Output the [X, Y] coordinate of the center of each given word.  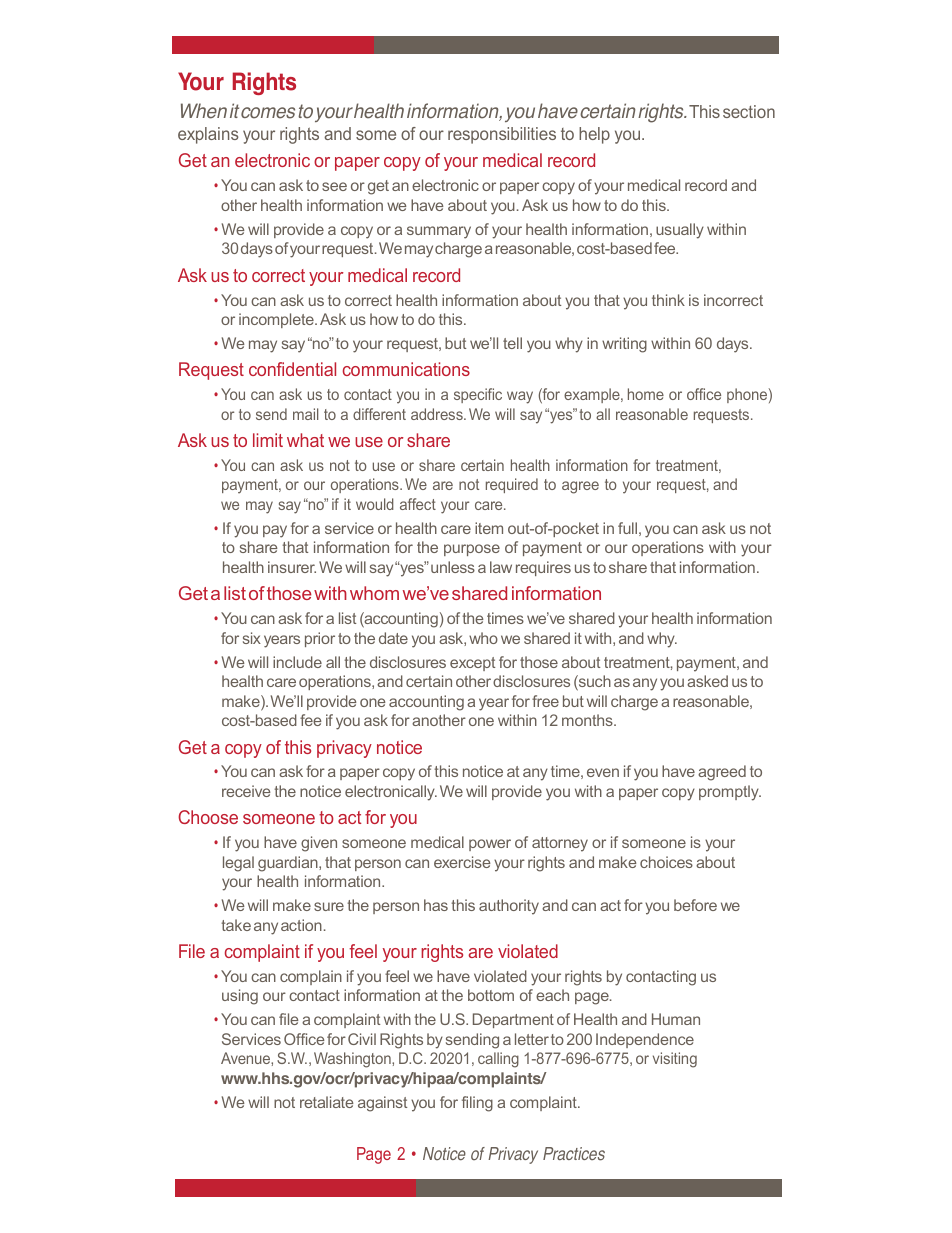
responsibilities [502, 135]
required [512, 485]
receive [246, 791]
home [646, 394]
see [334, 186]
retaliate [327, 1102]
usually [680, 231]
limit [268, 440]
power [490, 845]
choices [666, 862]
